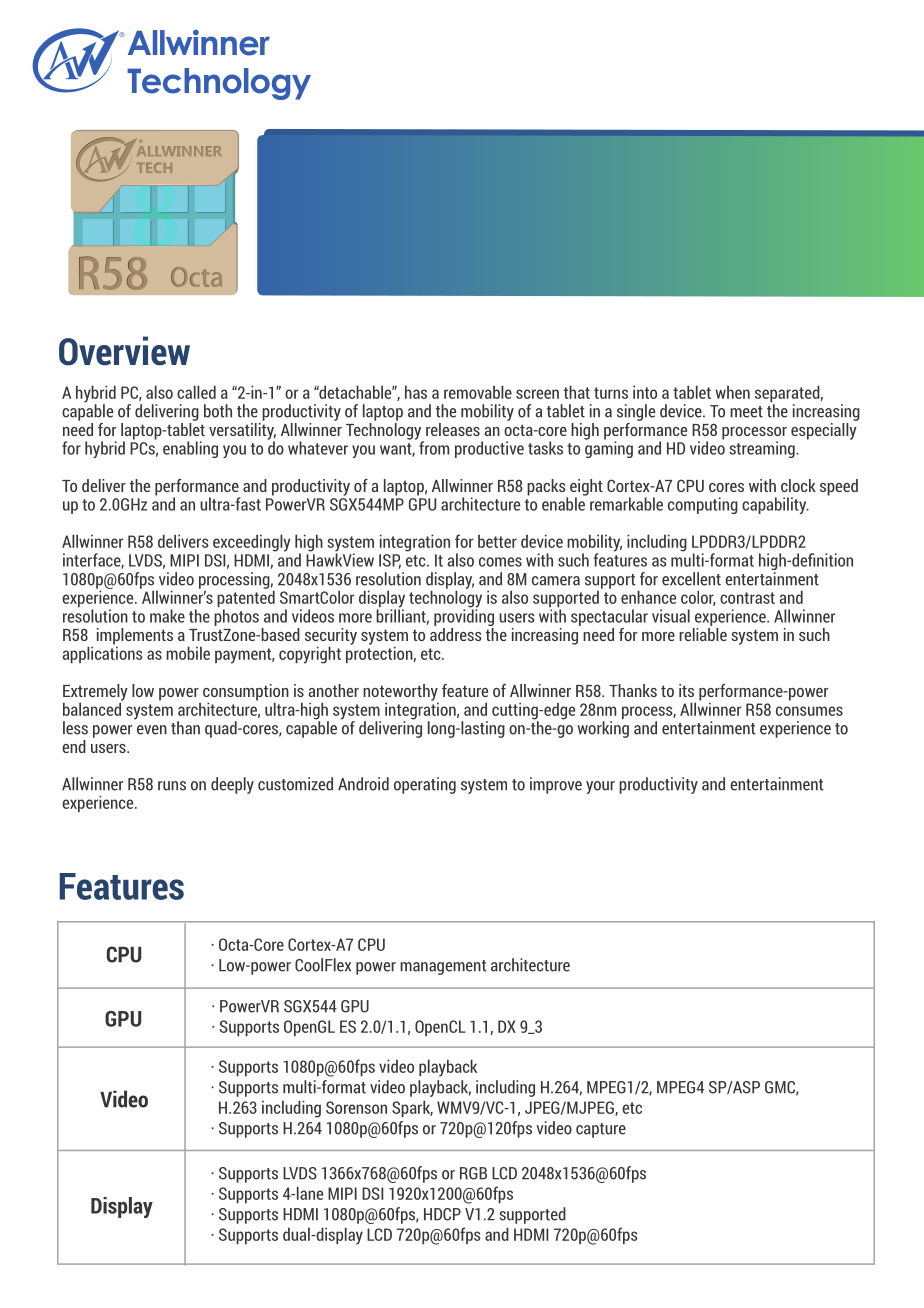  Describe the element at coordinates (172, 786) in the page. I see `runs` at that location.
